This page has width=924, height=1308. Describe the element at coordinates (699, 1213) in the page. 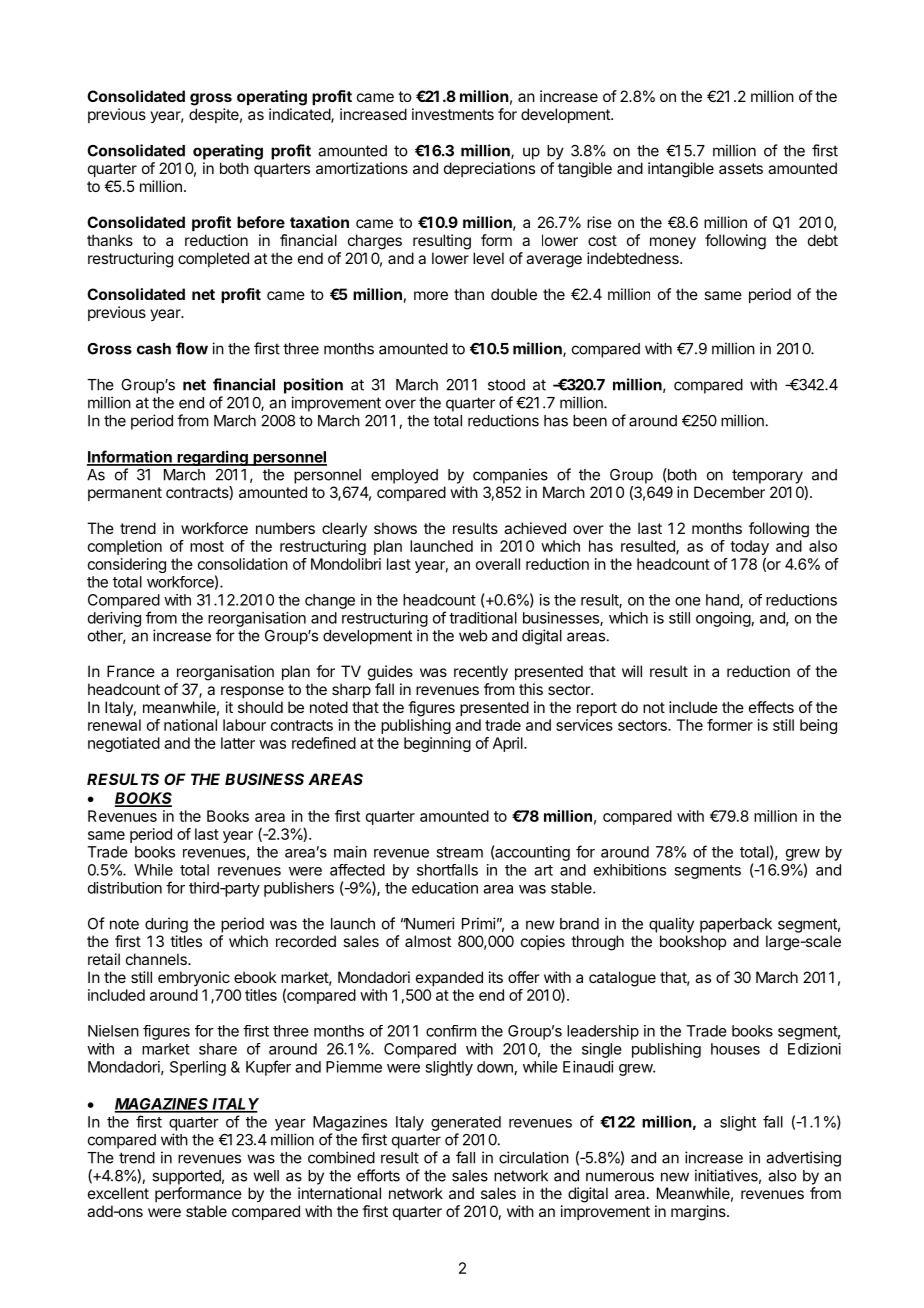

I see `margins` at that location.
